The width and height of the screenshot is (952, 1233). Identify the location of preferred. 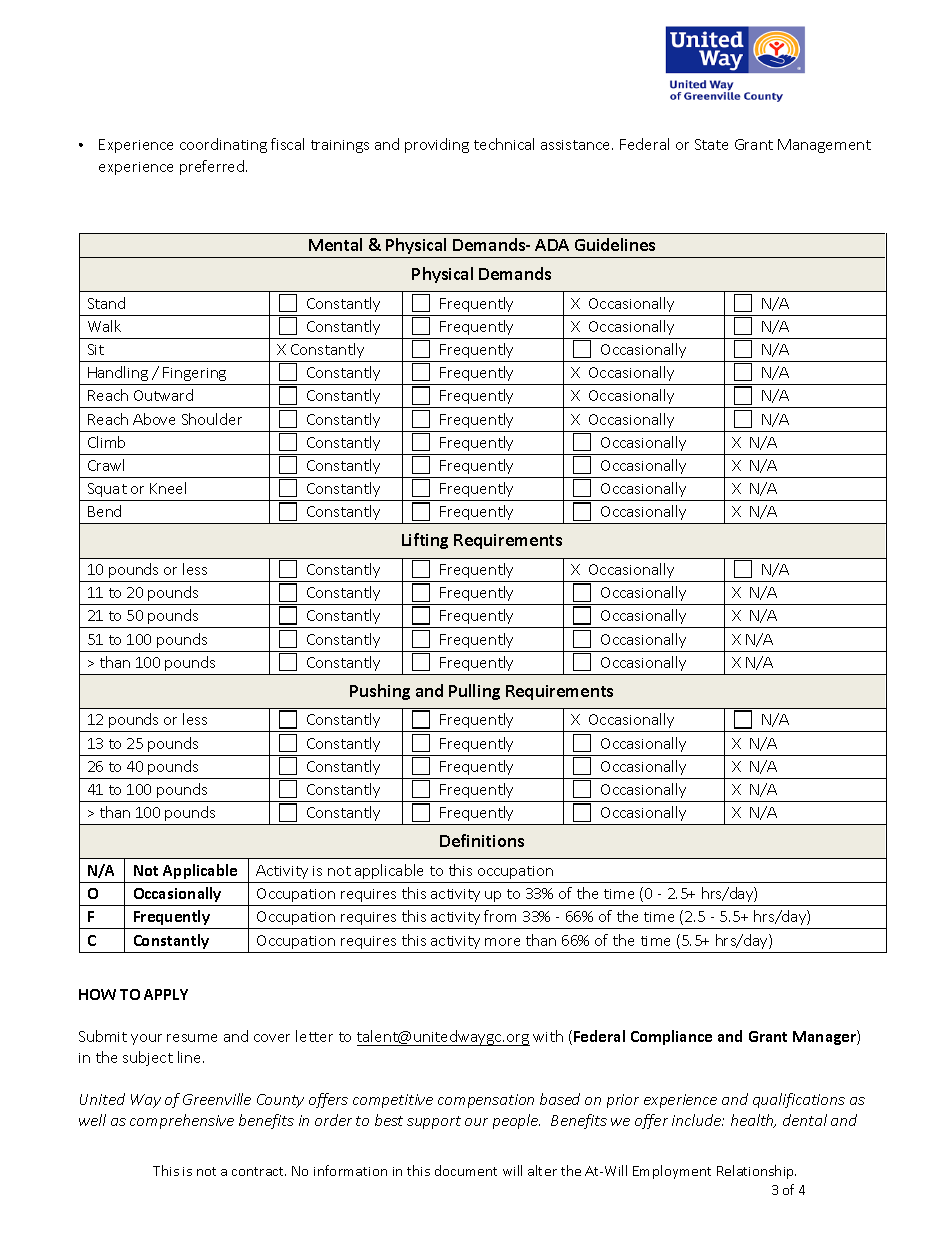
(213, 167).
